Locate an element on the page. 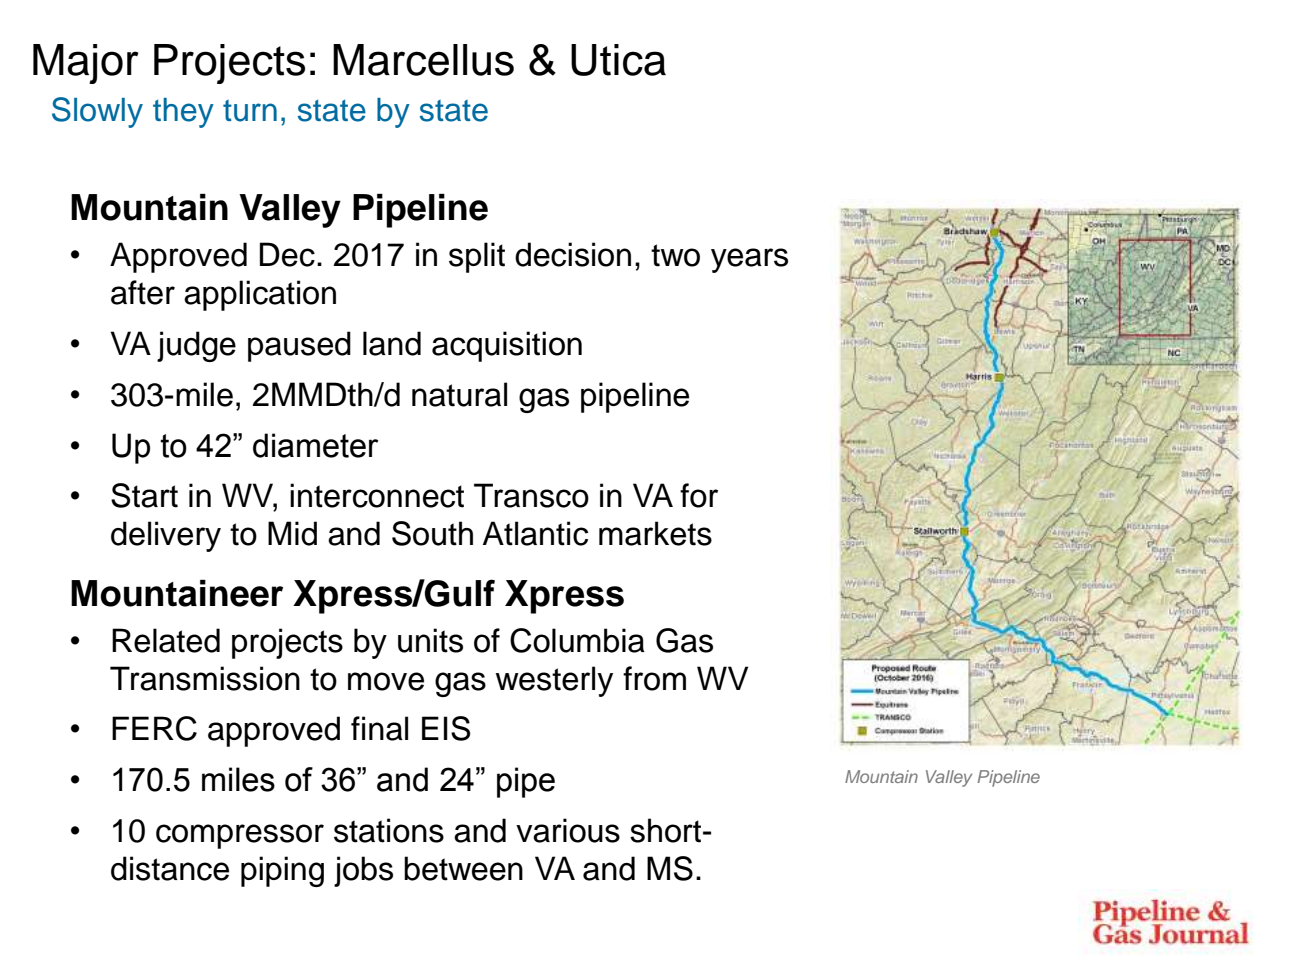 This image has width=1295, height=971. units is located at coordinates (430, 640).
